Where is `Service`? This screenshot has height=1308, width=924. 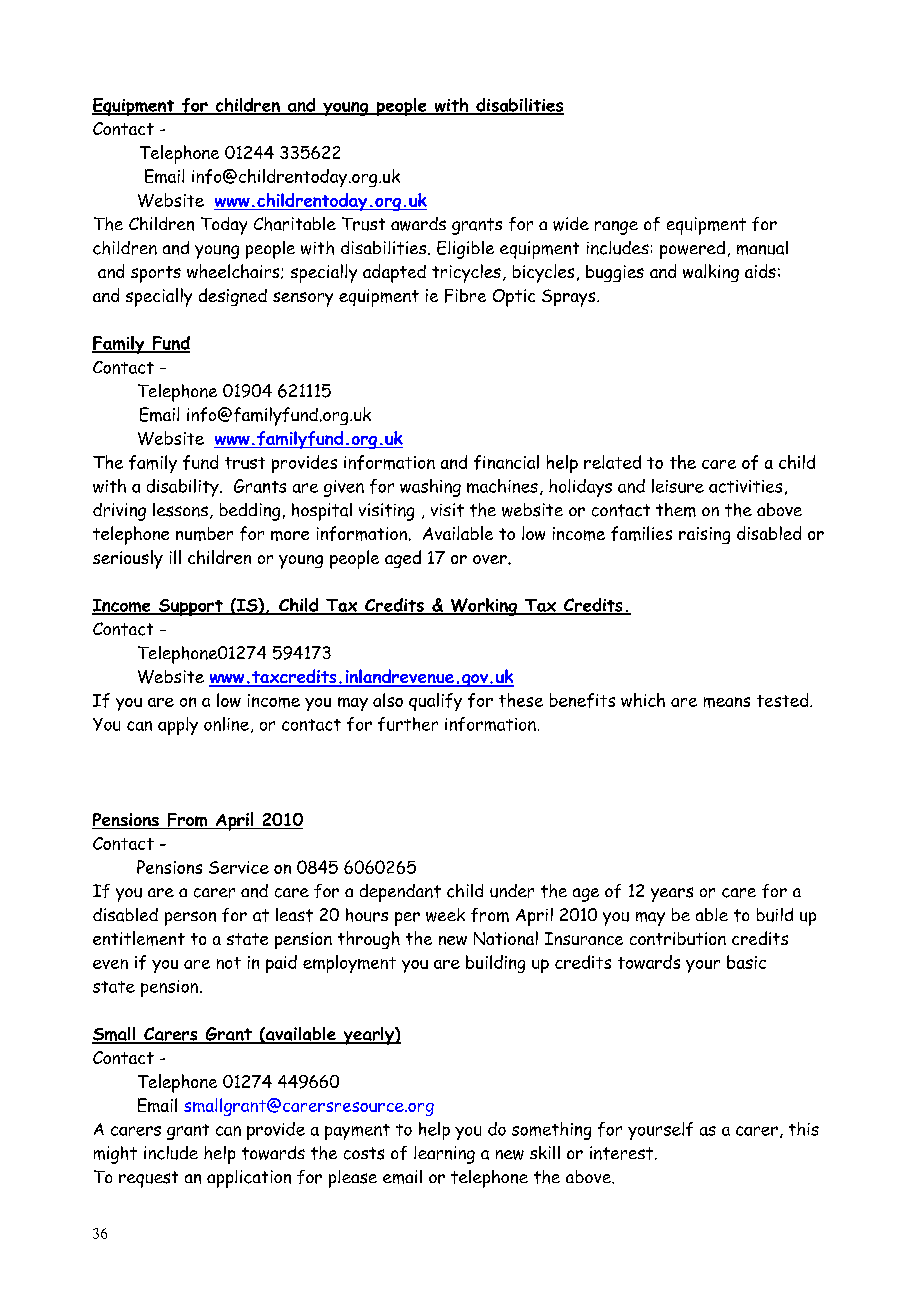
Service is located at coordinates (239, 867).
